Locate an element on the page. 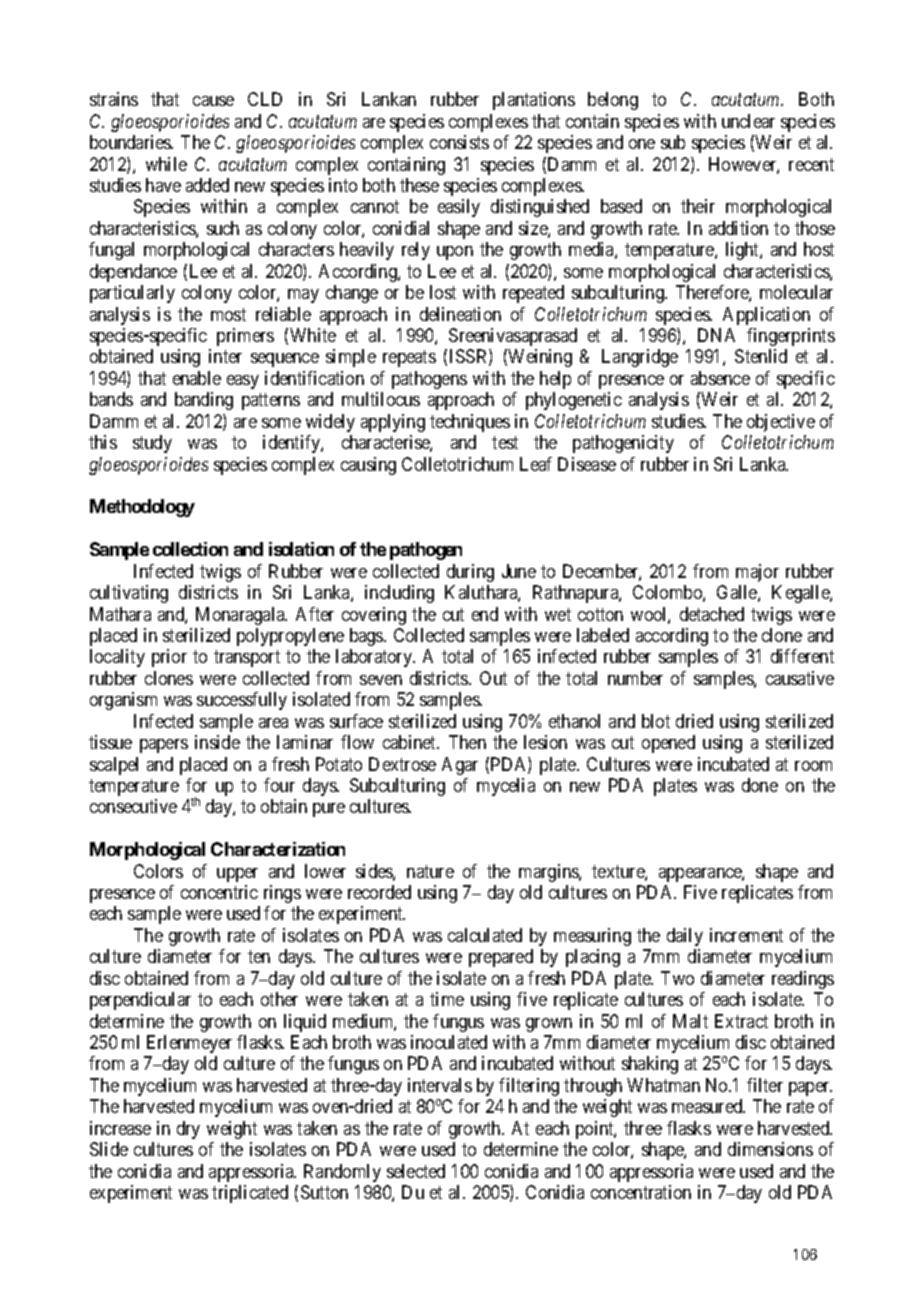 This document has width=924, height=1308. cause is located at coordinates (213, 101).
